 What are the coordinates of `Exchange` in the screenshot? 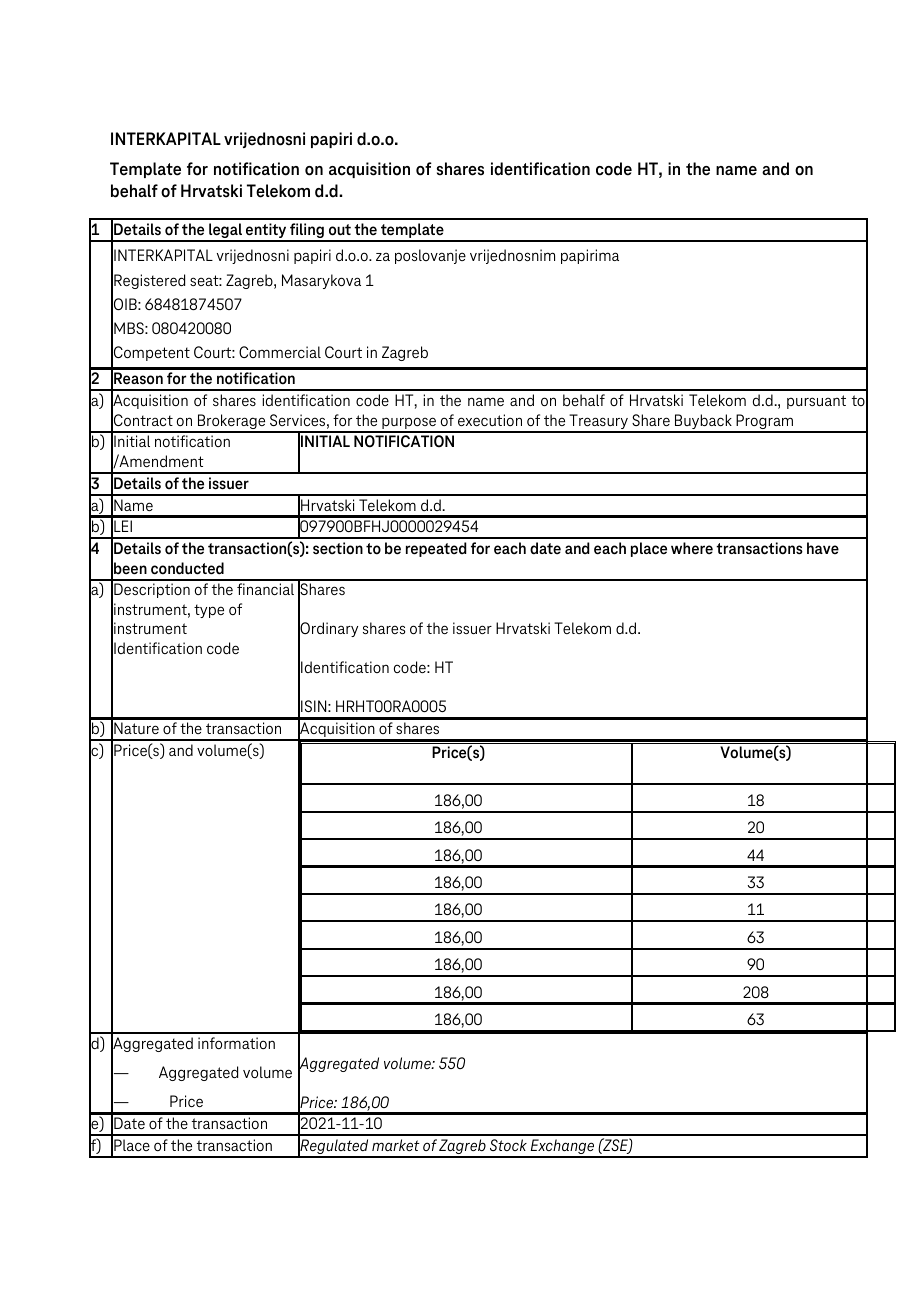 It's located at (562, 1148).
